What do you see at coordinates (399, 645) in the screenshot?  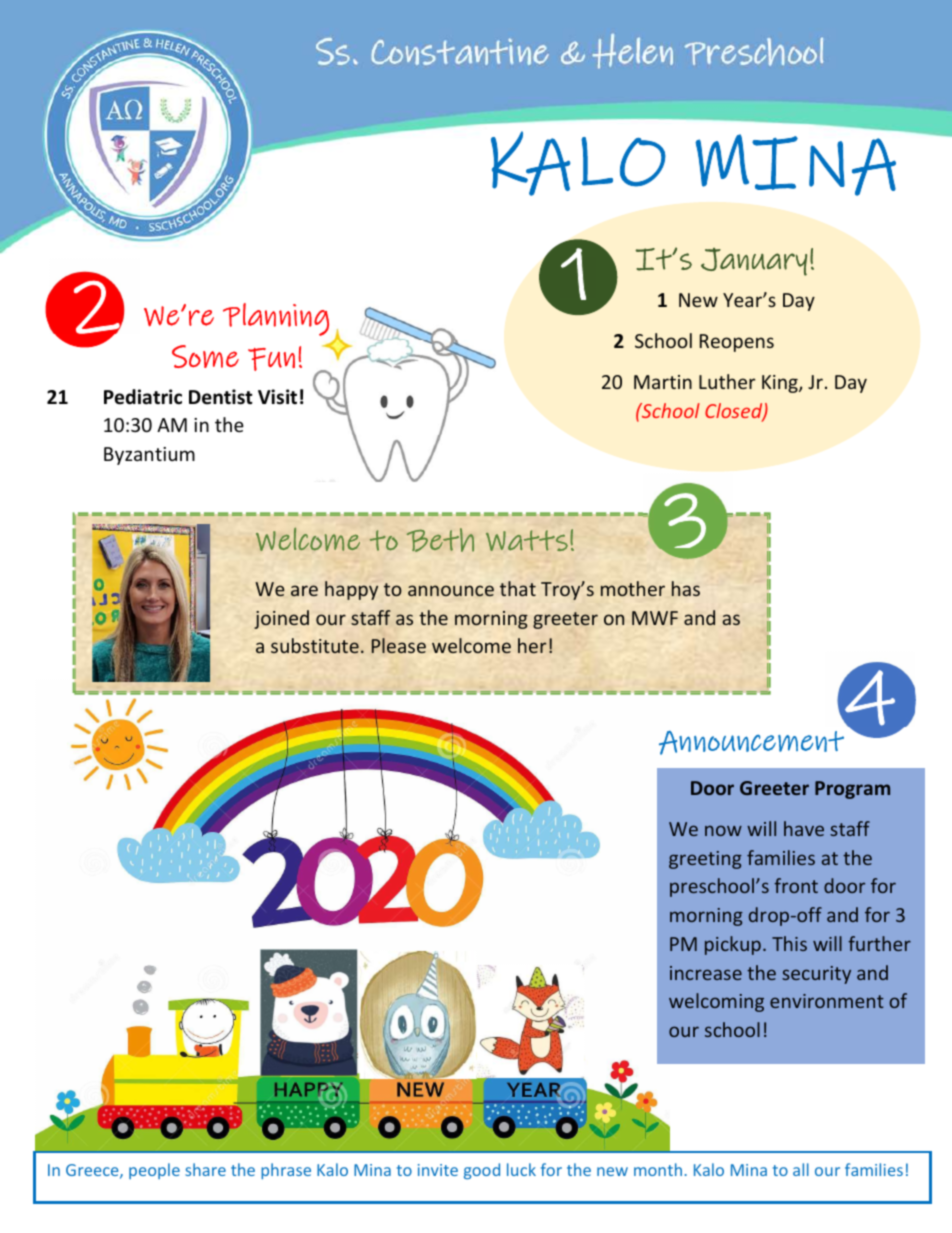 I see `Please` at bounding box center [399, 645].
